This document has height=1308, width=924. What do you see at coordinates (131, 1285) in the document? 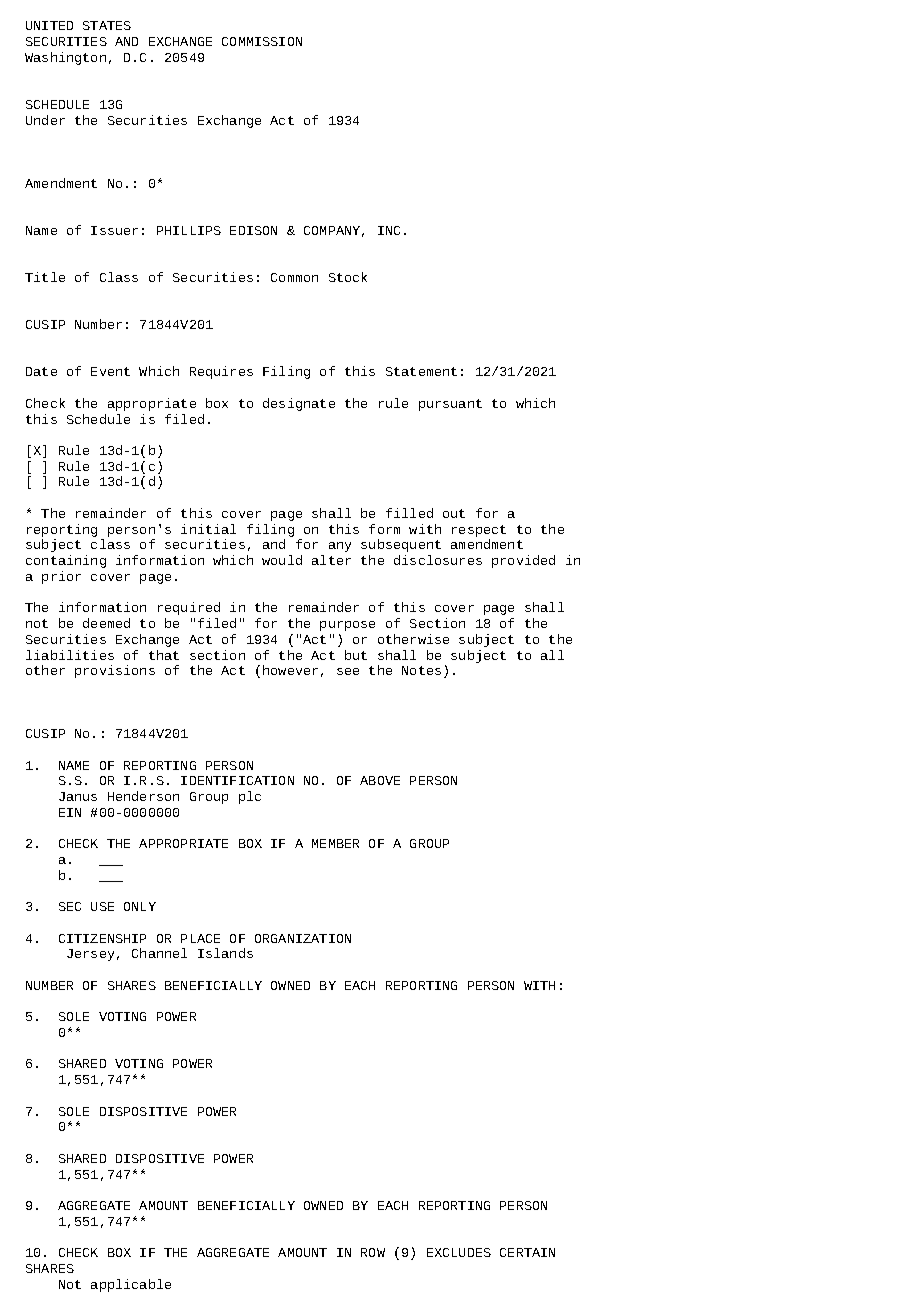
I see `applicable` at bounding box center [131, 1285].
